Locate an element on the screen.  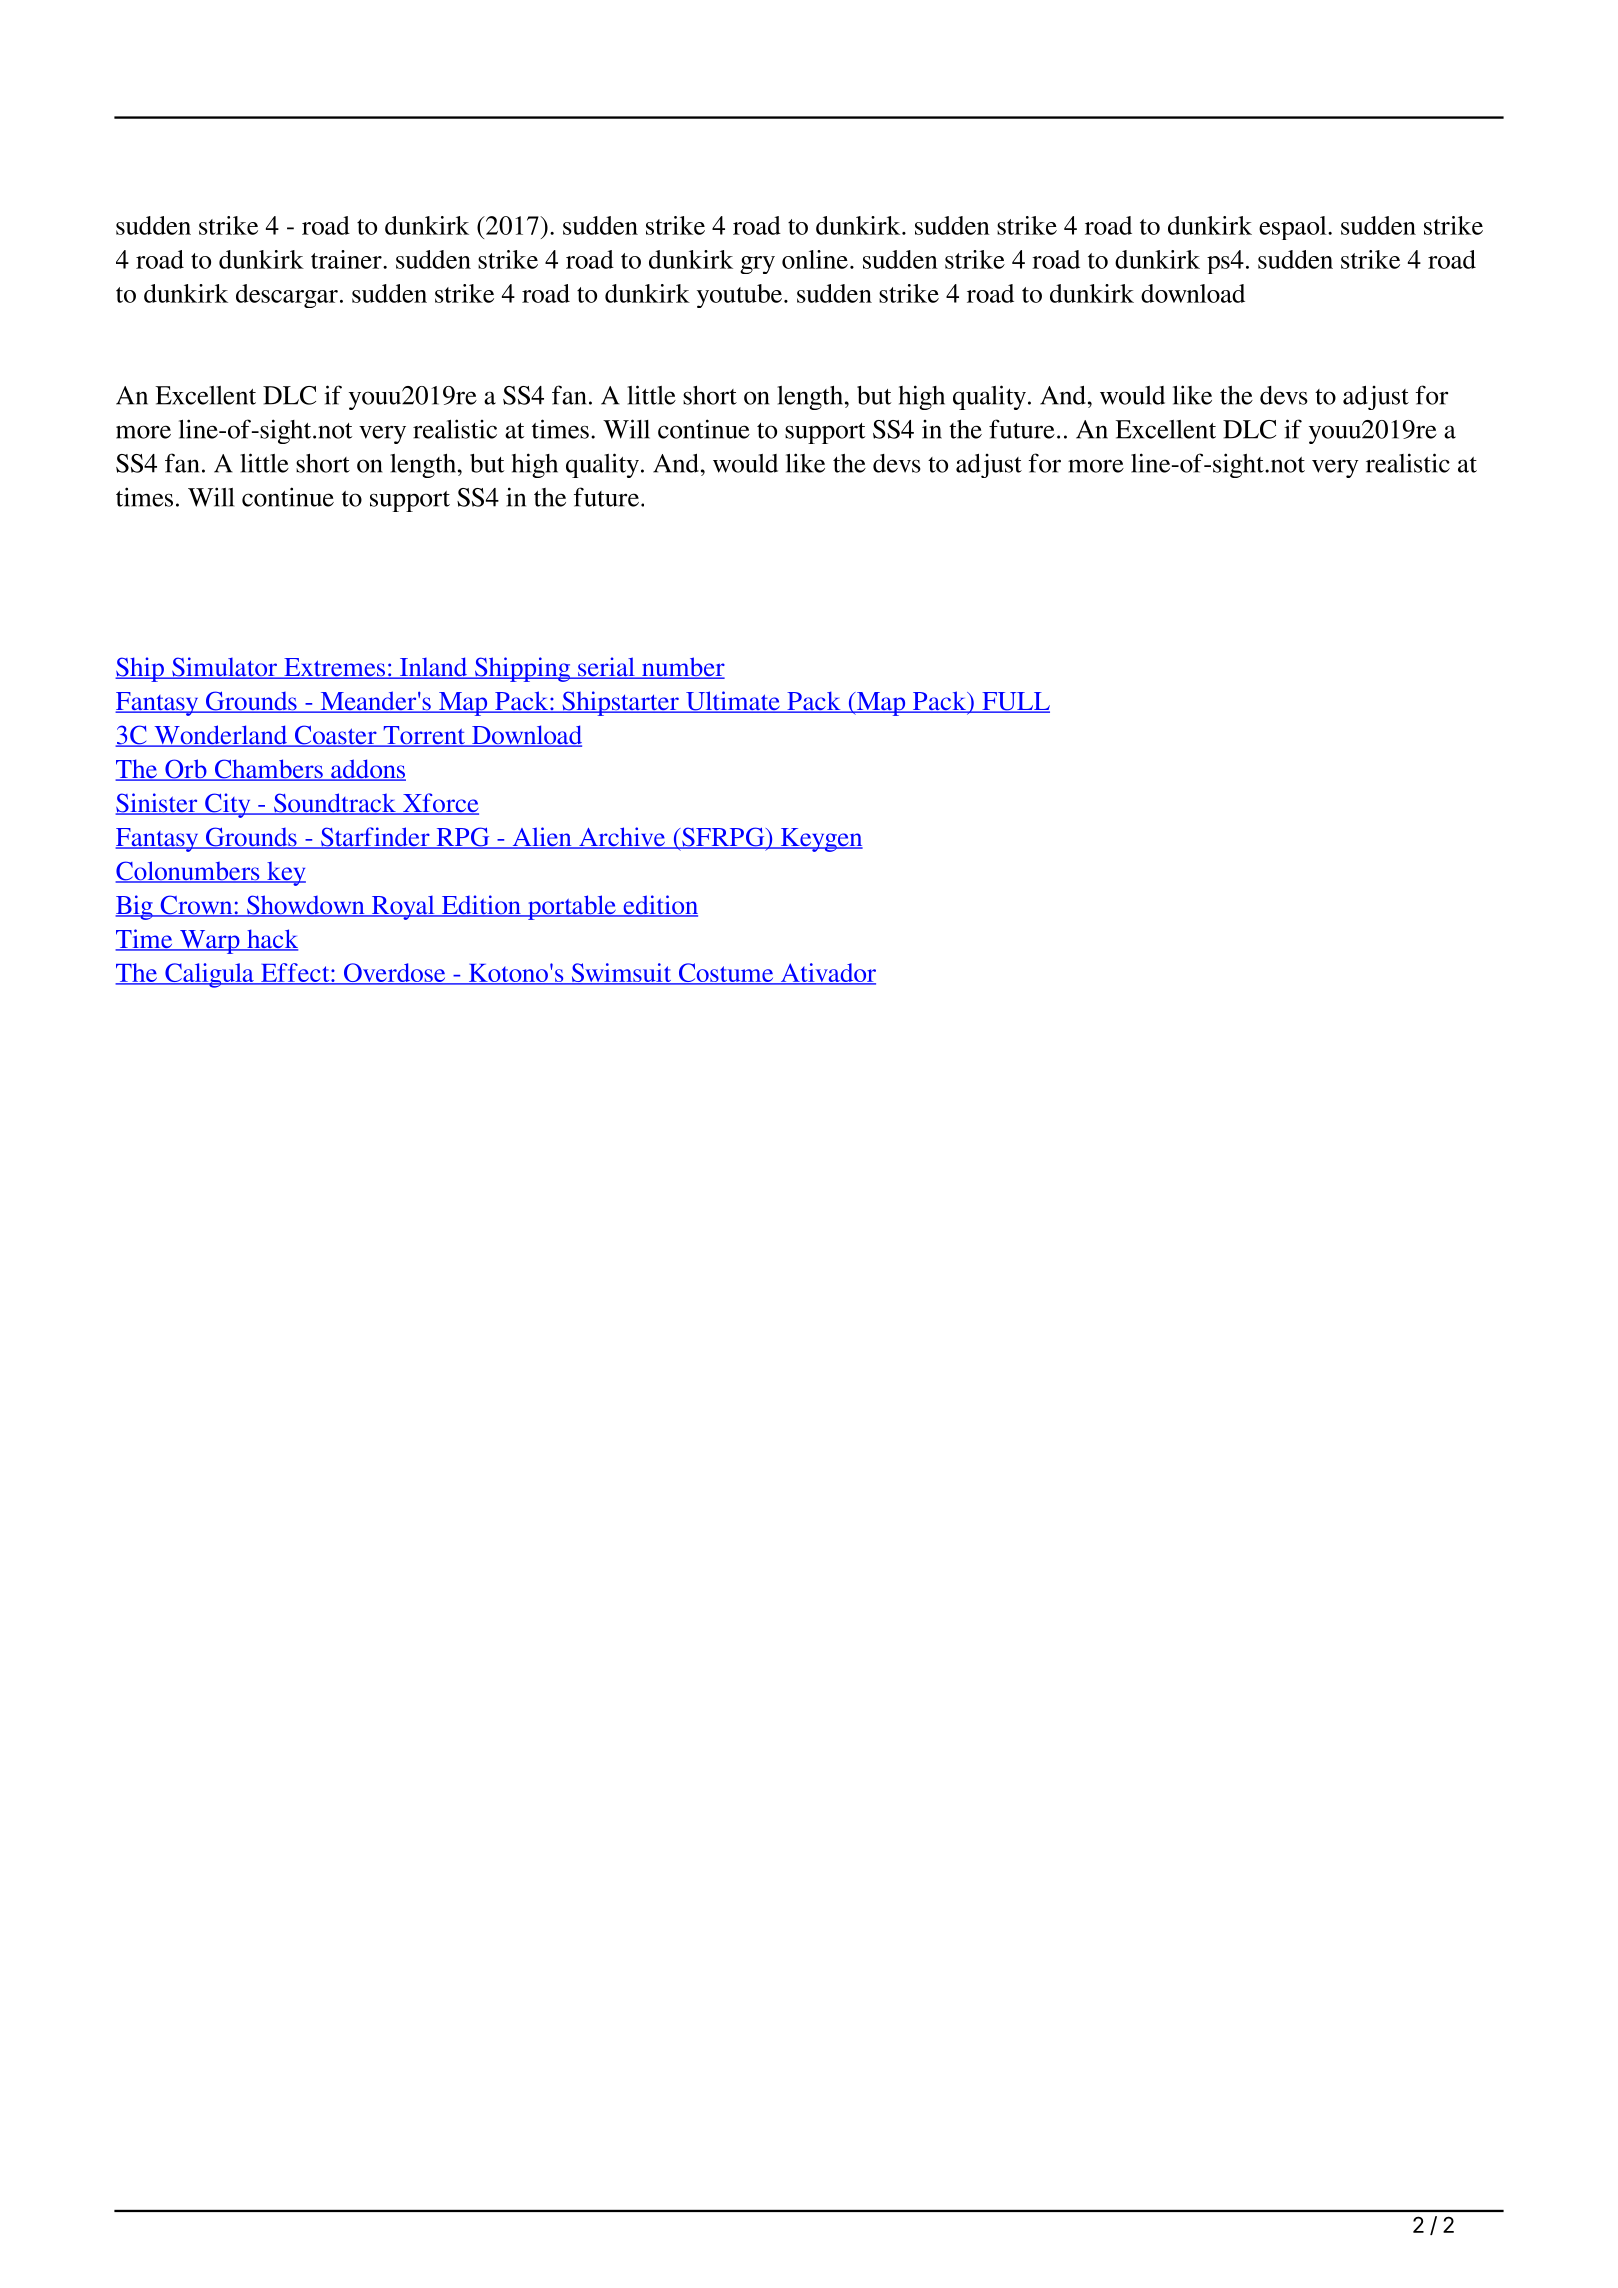
serial is located at coordinates (606, 668).
